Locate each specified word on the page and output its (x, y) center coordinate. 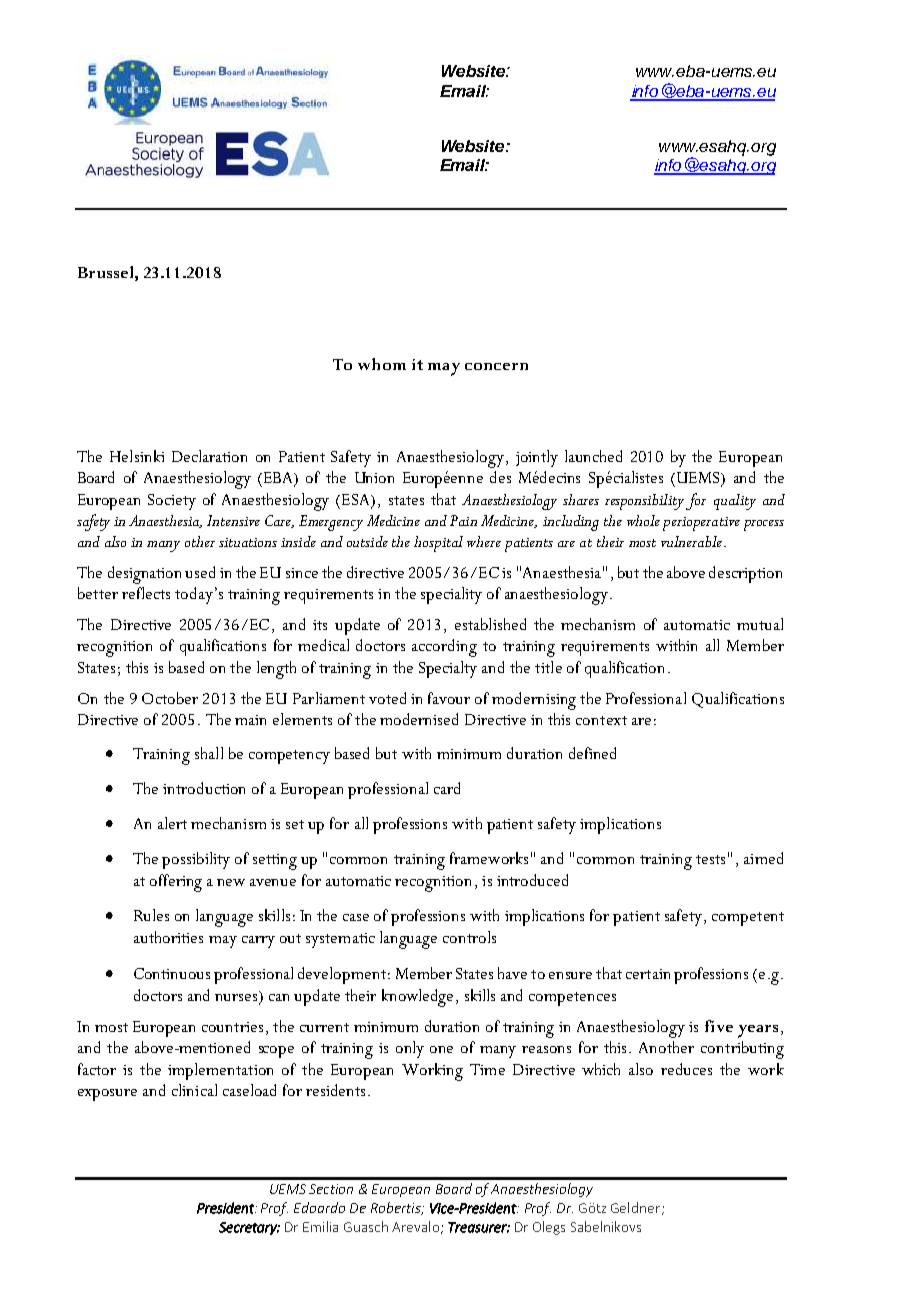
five (719, 1026)
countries (232, 1027)
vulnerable (691, 541)
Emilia (320, 1226)
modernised (419, 719)
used (200, 572)
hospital (438, 544)
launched (593, 456)
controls (469, 937)
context (601, 720)
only (410, 1049)
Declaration (209, 456)
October (170, 698)
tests (710, 859)
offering (176, 883)
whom (382, 364)
